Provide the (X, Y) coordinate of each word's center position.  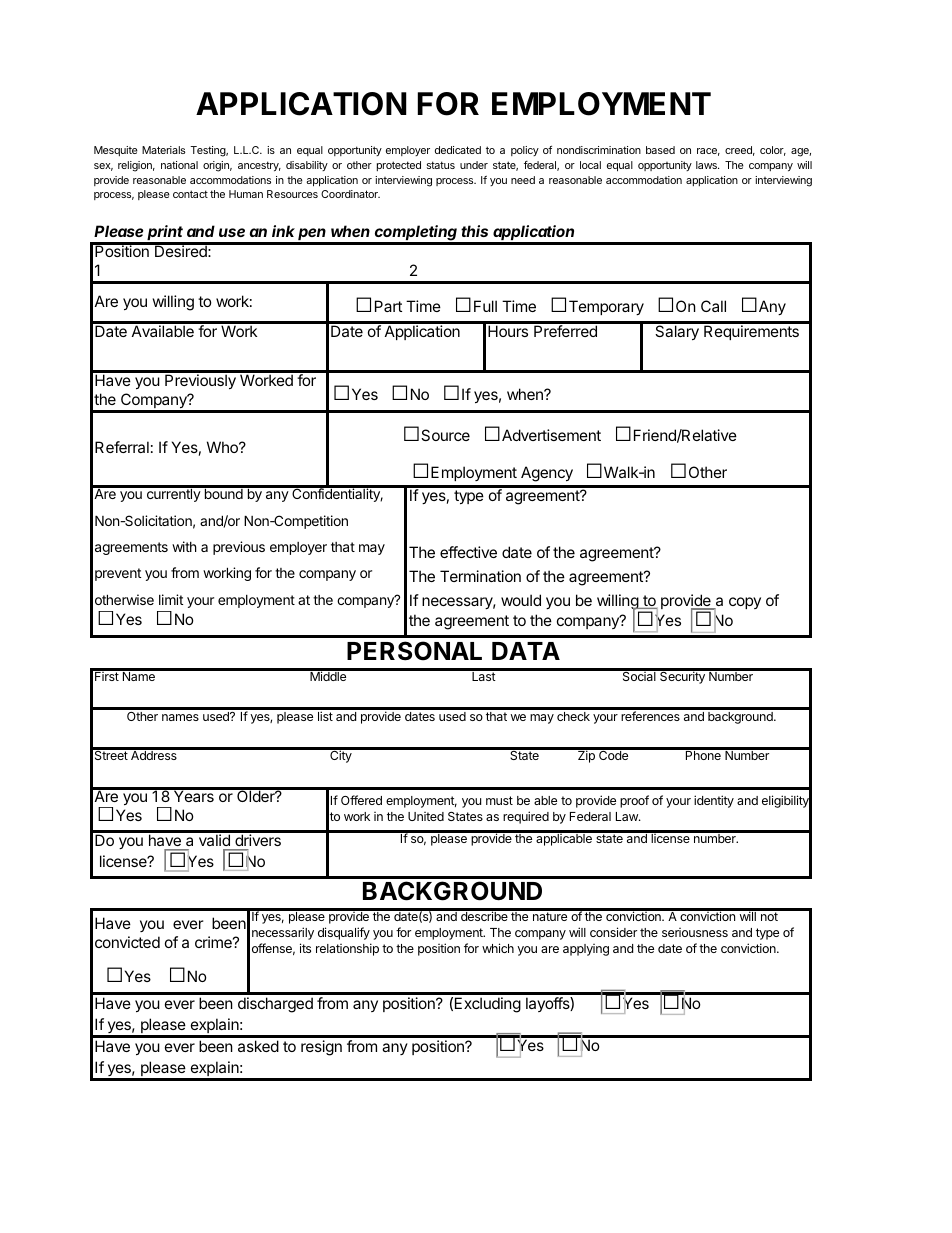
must (499, 800)
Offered (361, 800)
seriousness (695, 932)
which (498, 948)
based (660, 150)
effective (468, 552)
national (179, 165)
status (441, 165)
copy (745, 603)
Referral (122, 447)
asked (258, 1046)
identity (714, 801)
